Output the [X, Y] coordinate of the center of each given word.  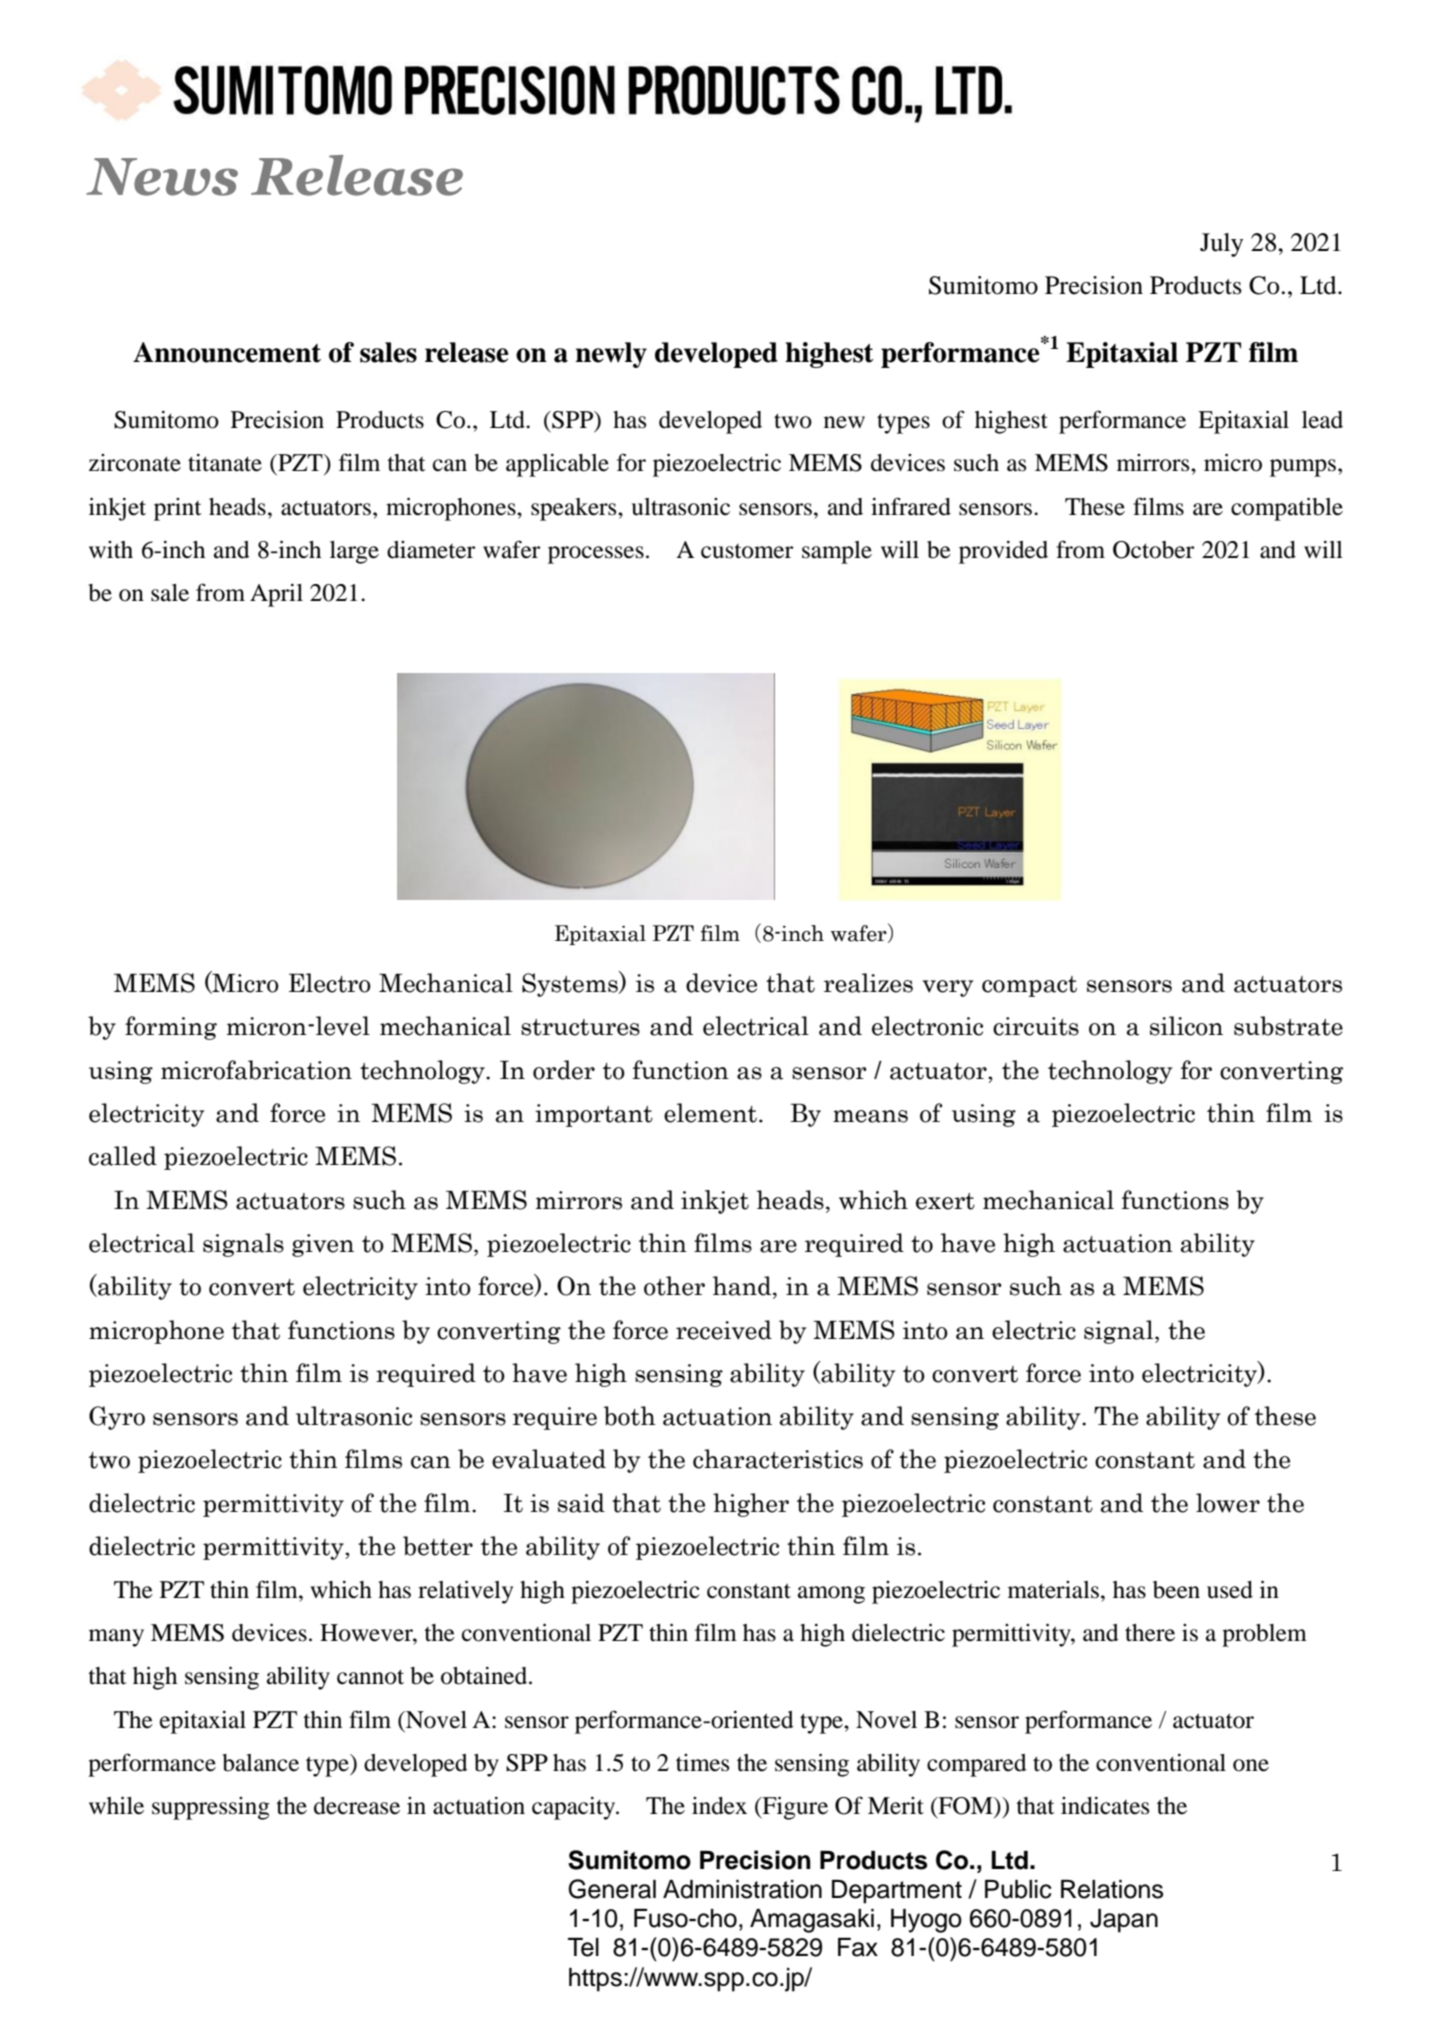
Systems [571, 984]
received [724, 1330]
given [323, 1245]
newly [611, 355]
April [276, 595]
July [1221, 245]
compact [1029, 986]
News [162, 177]
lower [1228, 1503]
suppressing [211, 1808]
